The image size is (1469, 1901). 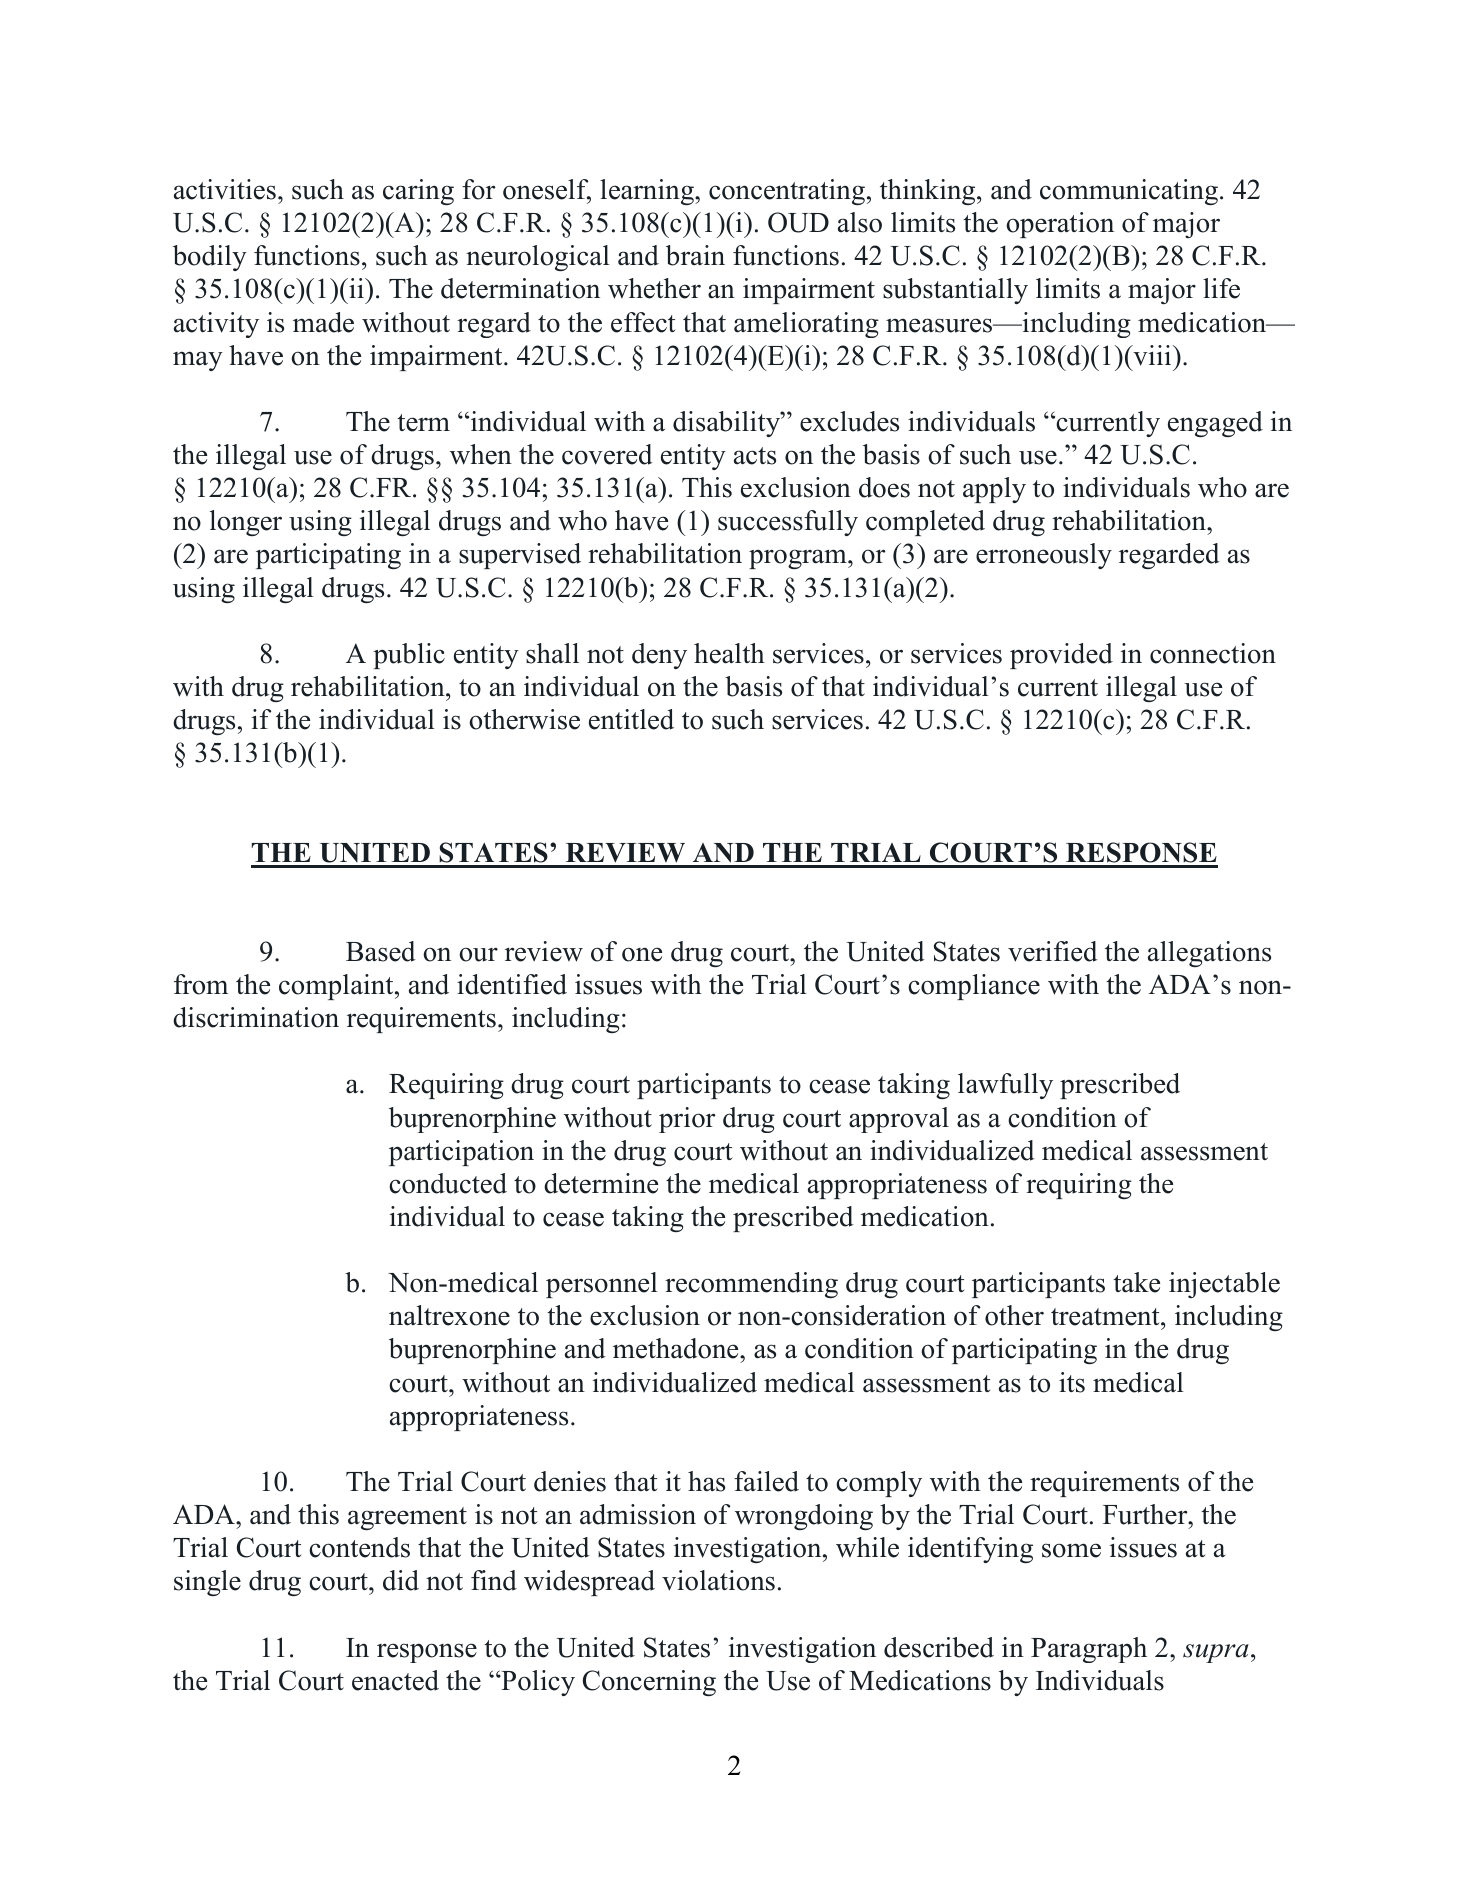 What do you see at coordinates (718, 1580) in the document?
I see `violations` at bounding box center [718, 1580].
